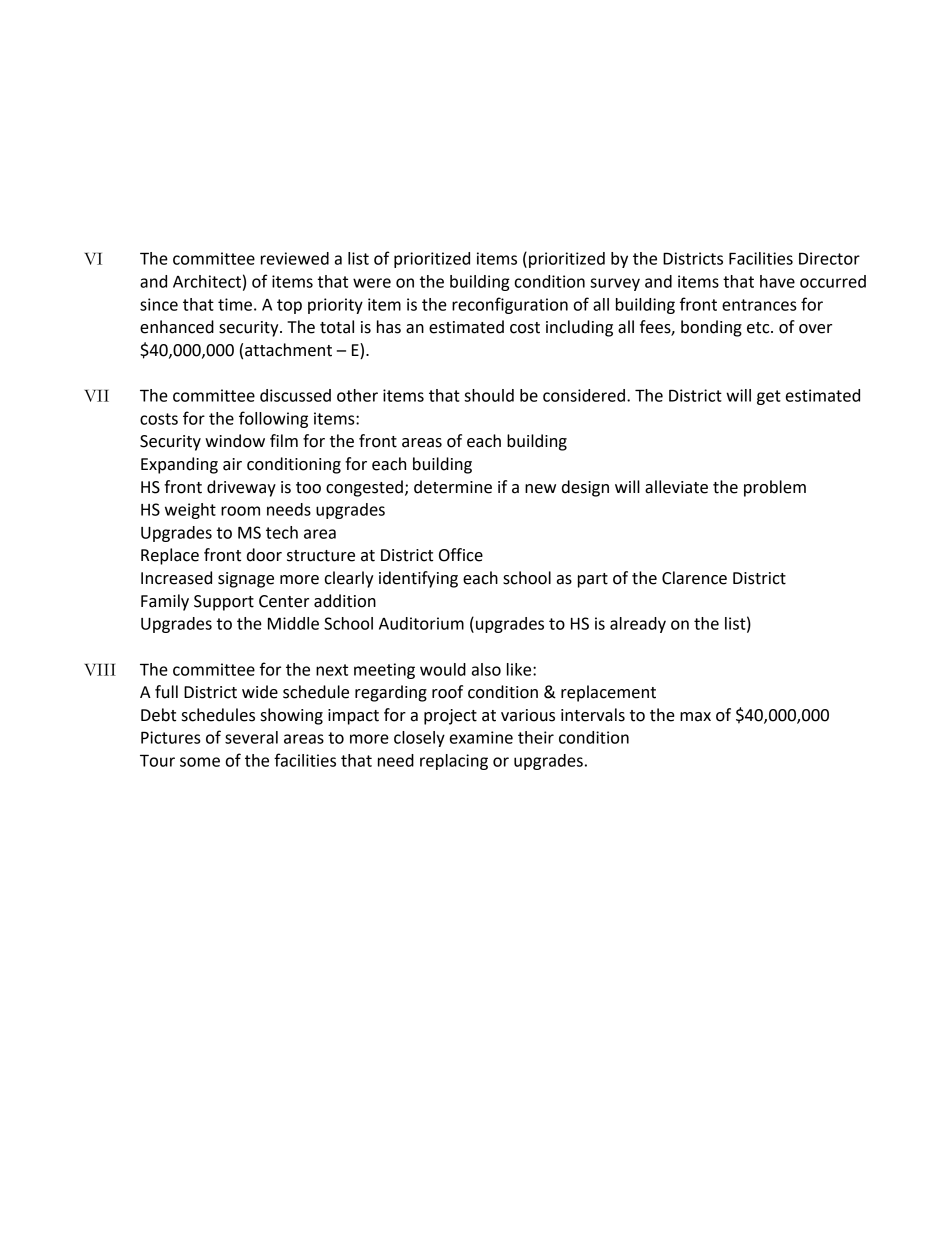  I want to click on have, so click(777, 281).
